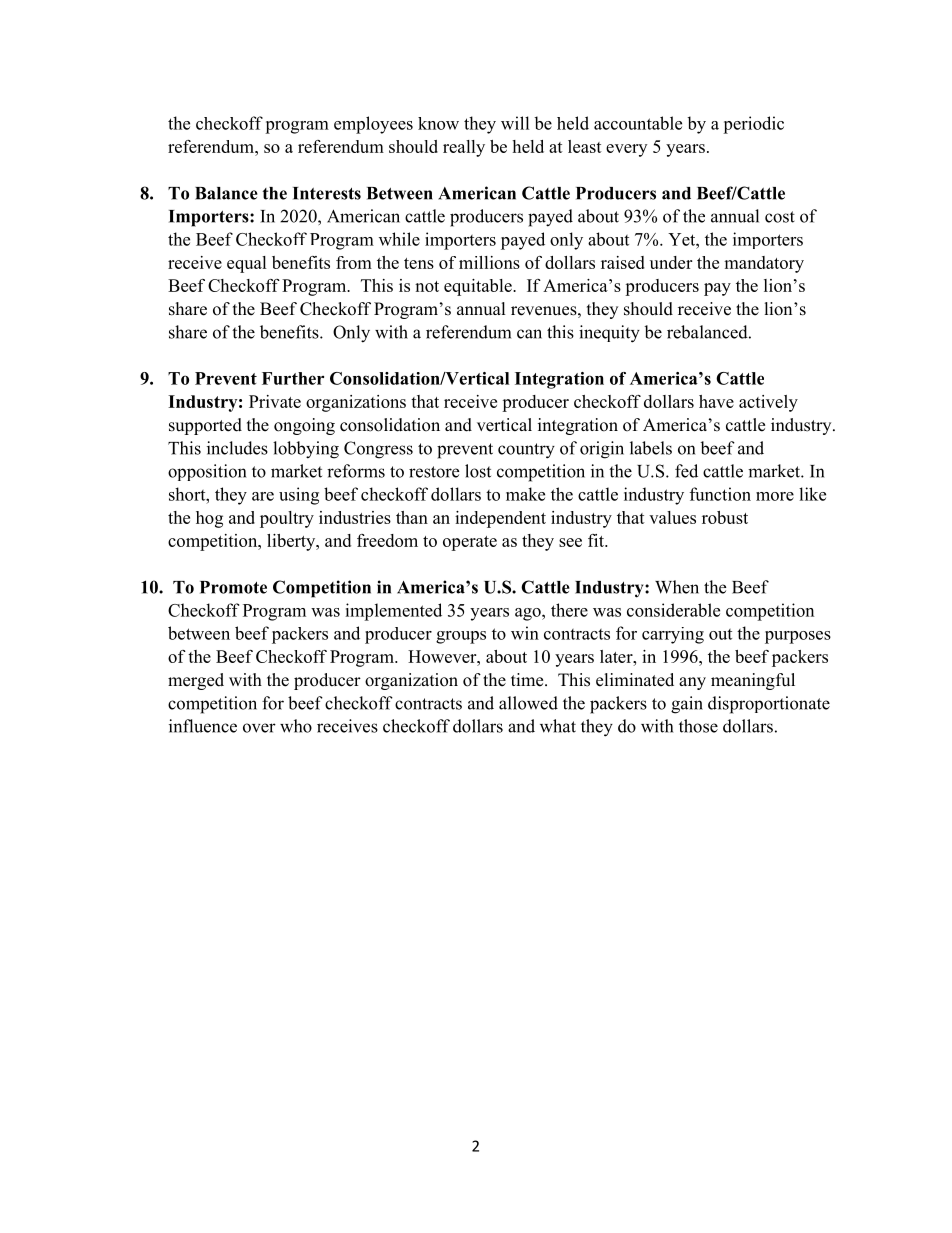 The image size is (952, 1233). Describe the element at coordinates (526, 451) in the image. I see `country` at that location.
